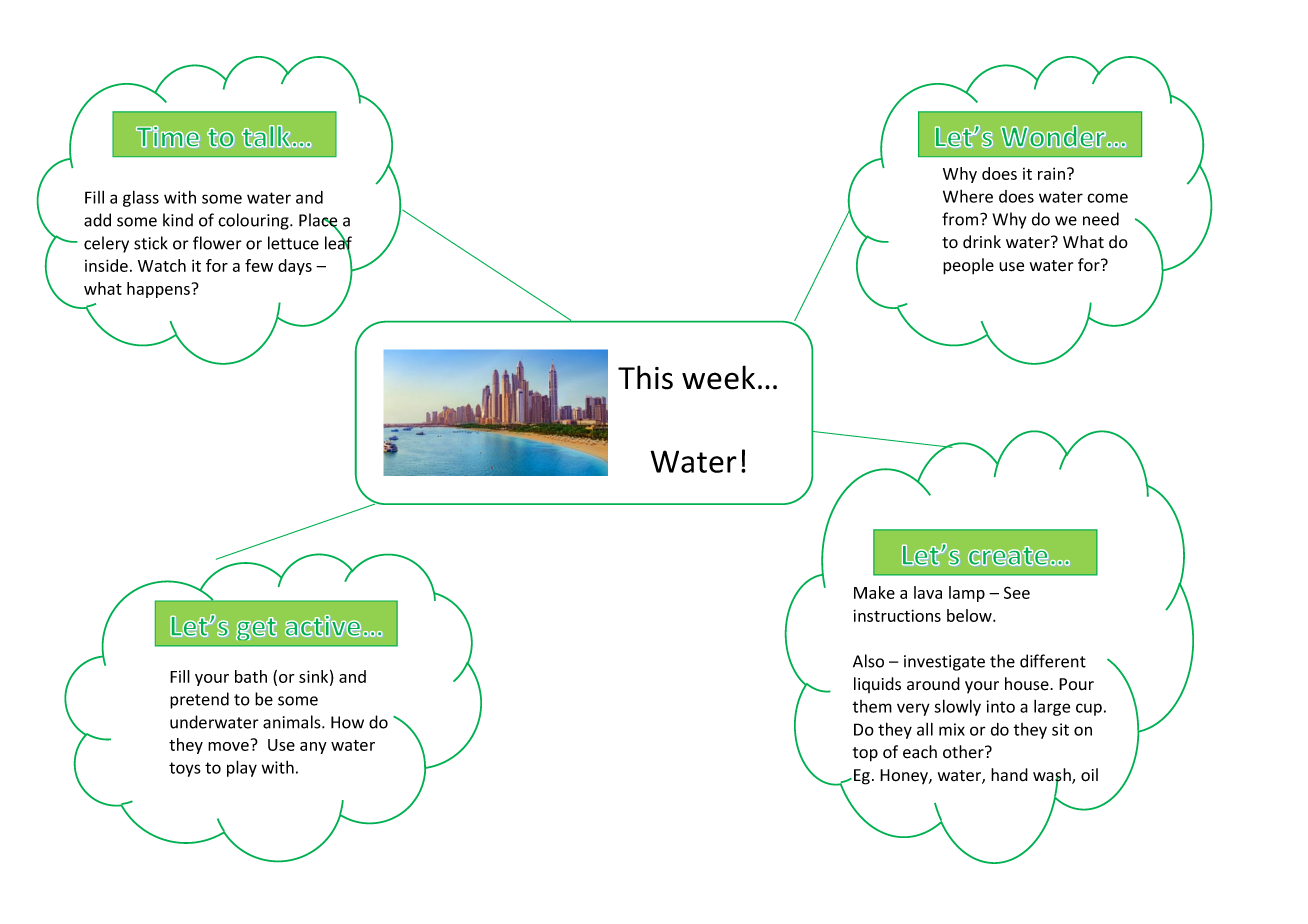 The width and height of the screenshot is (1308, 924). I want to click on happens, so click(159, 290).
